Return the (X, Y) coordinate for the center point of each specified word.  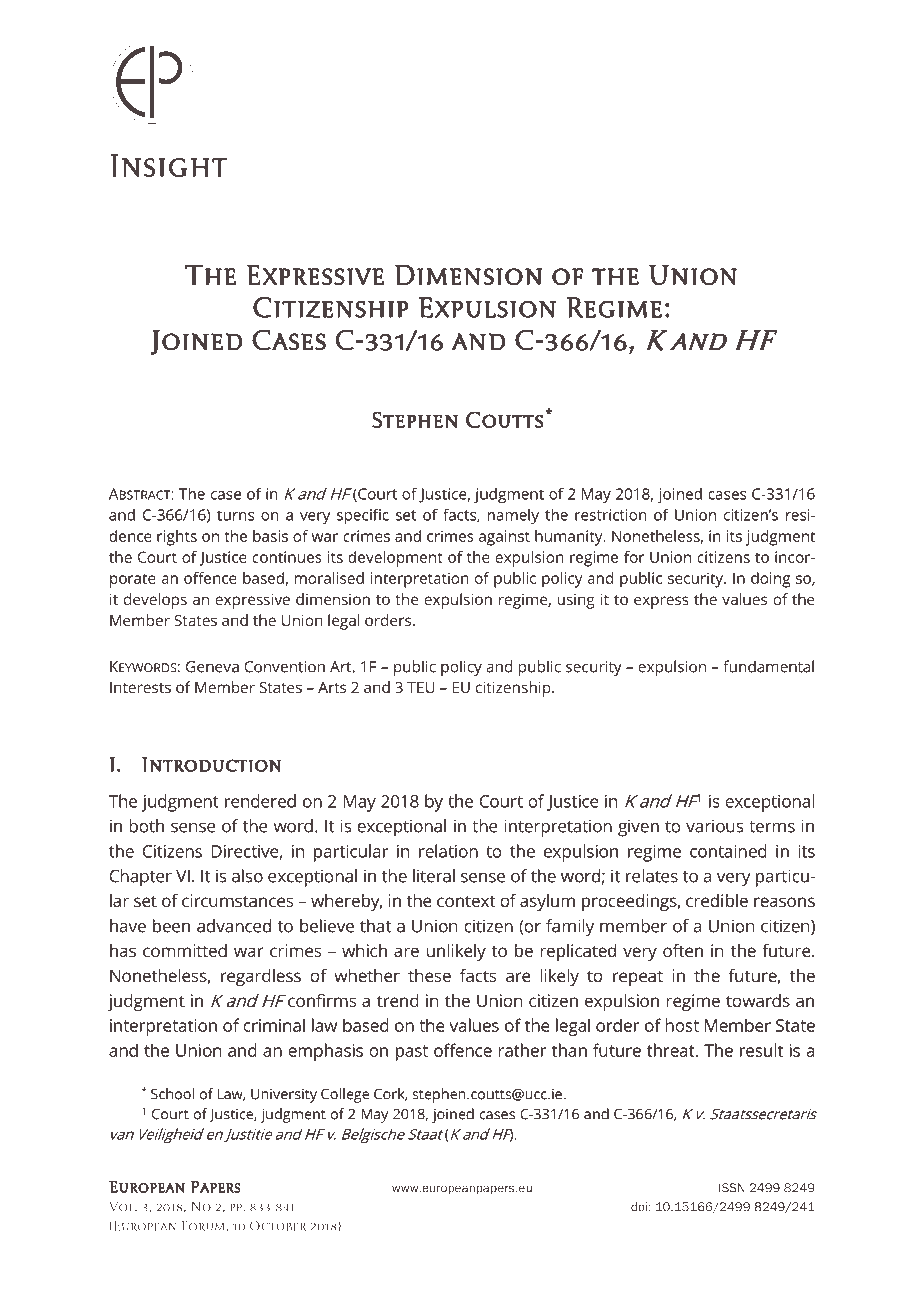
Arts (332, 687)
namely (513, 516)
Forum (204, 1226)
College (345, 1095)
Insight (168, 165)
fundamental (768, 666)
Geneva (212, 667)
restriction (611, 515)
